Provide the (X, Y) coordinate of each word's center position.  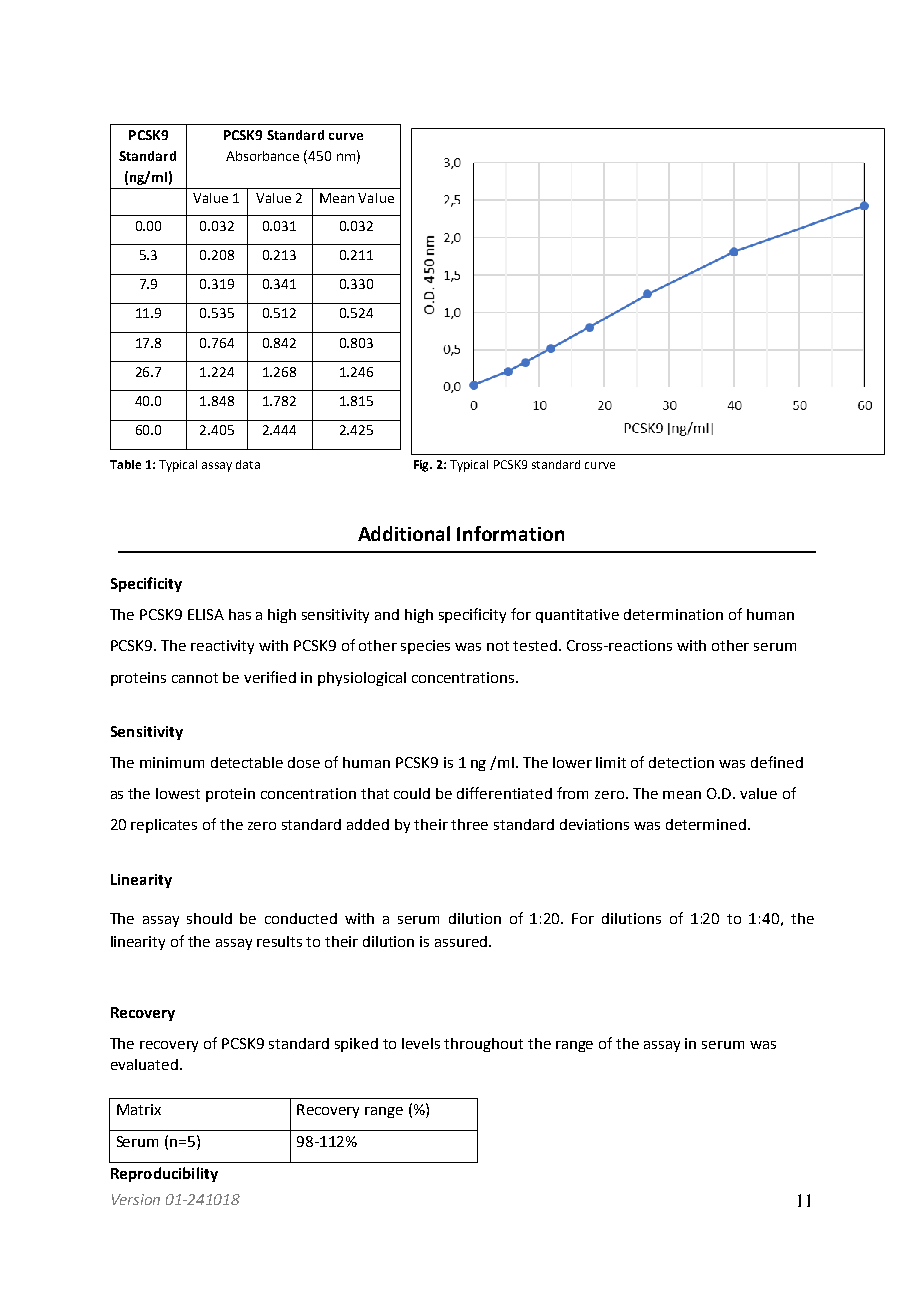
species (425, 647)
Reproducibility (164, 1174)
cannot (195, 678)
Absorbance (262, 156)
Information (510, 533)
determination (673, 614)
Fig (422, 466)
